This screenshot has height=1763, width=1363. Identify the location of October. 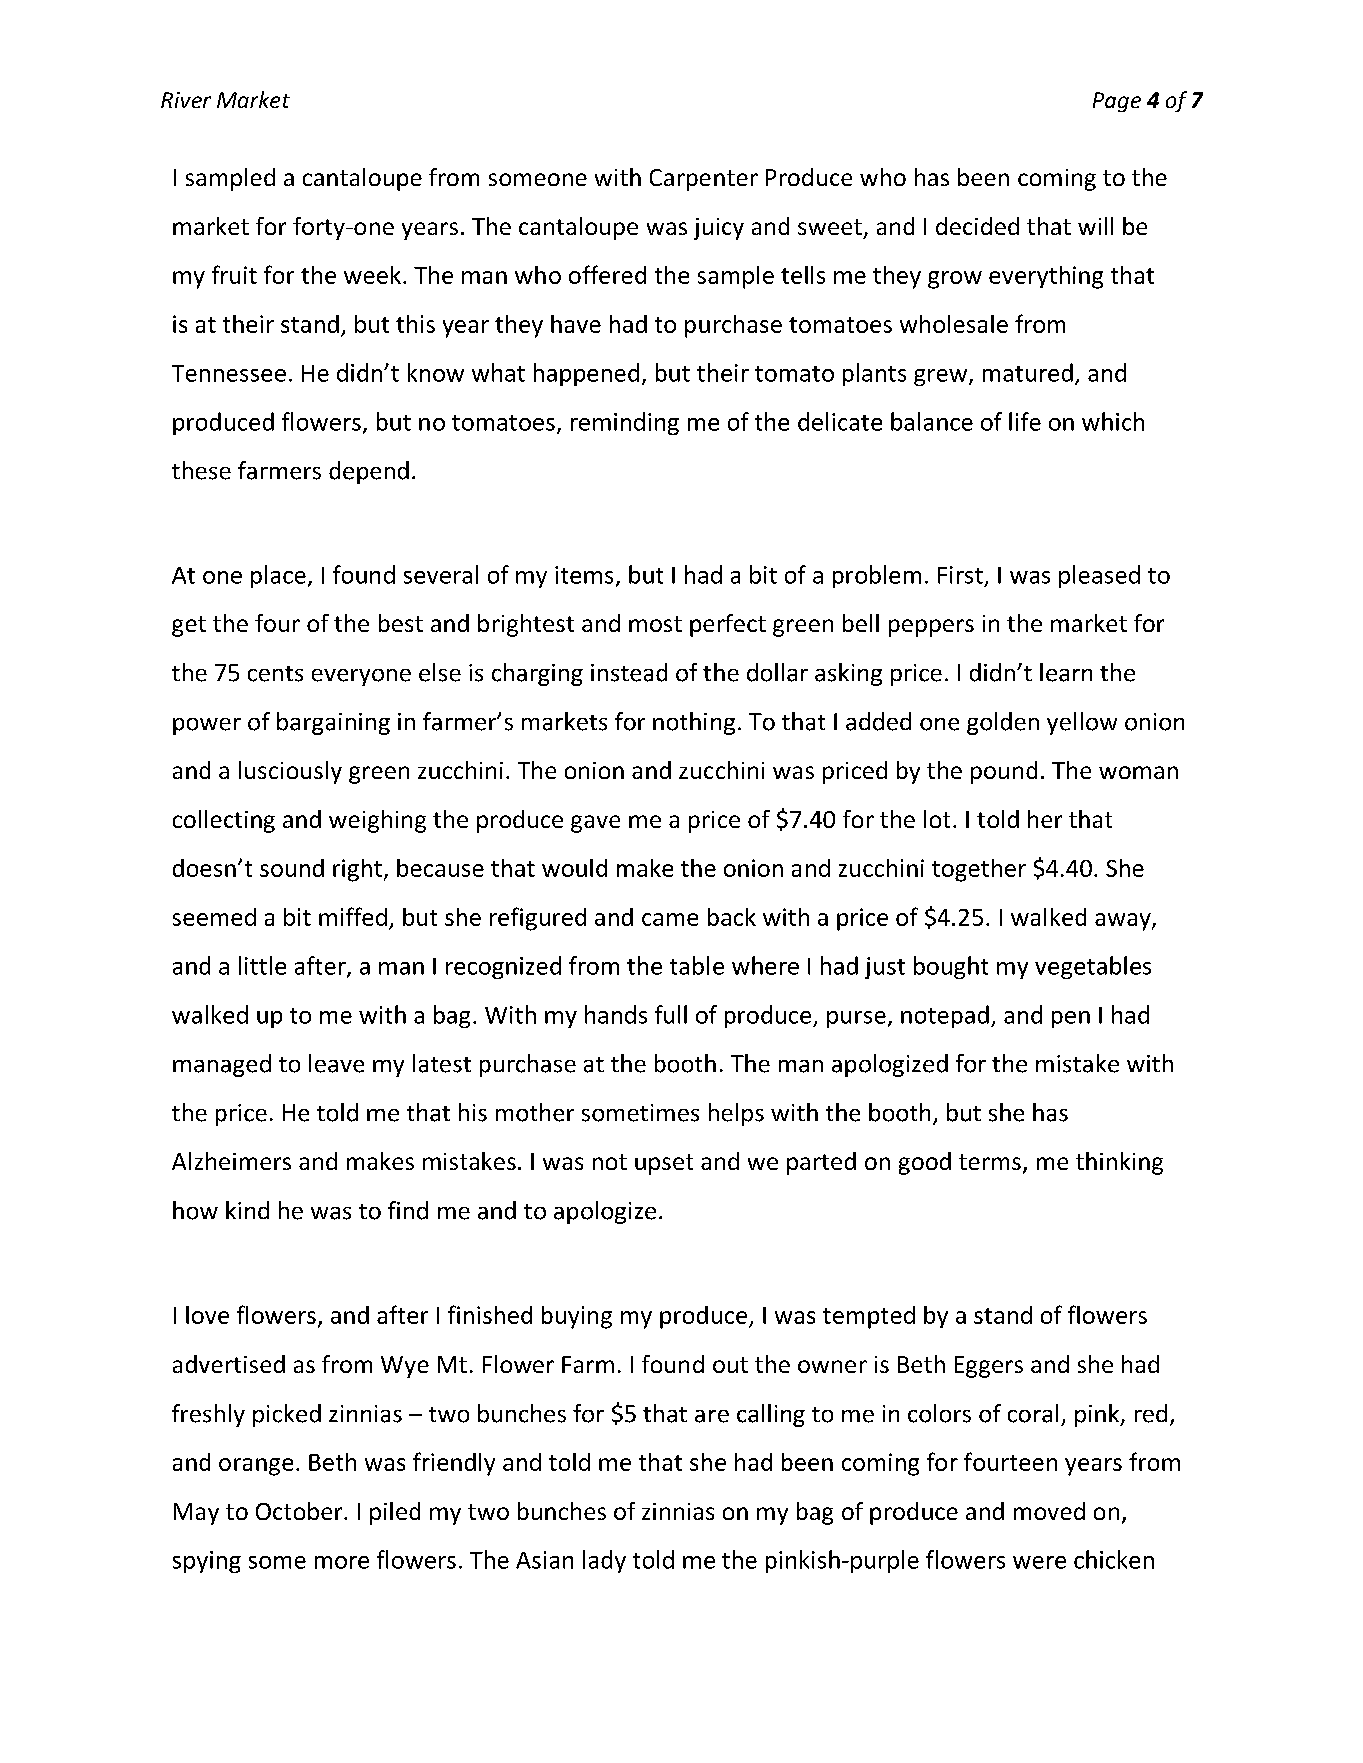
(300, 1511).
